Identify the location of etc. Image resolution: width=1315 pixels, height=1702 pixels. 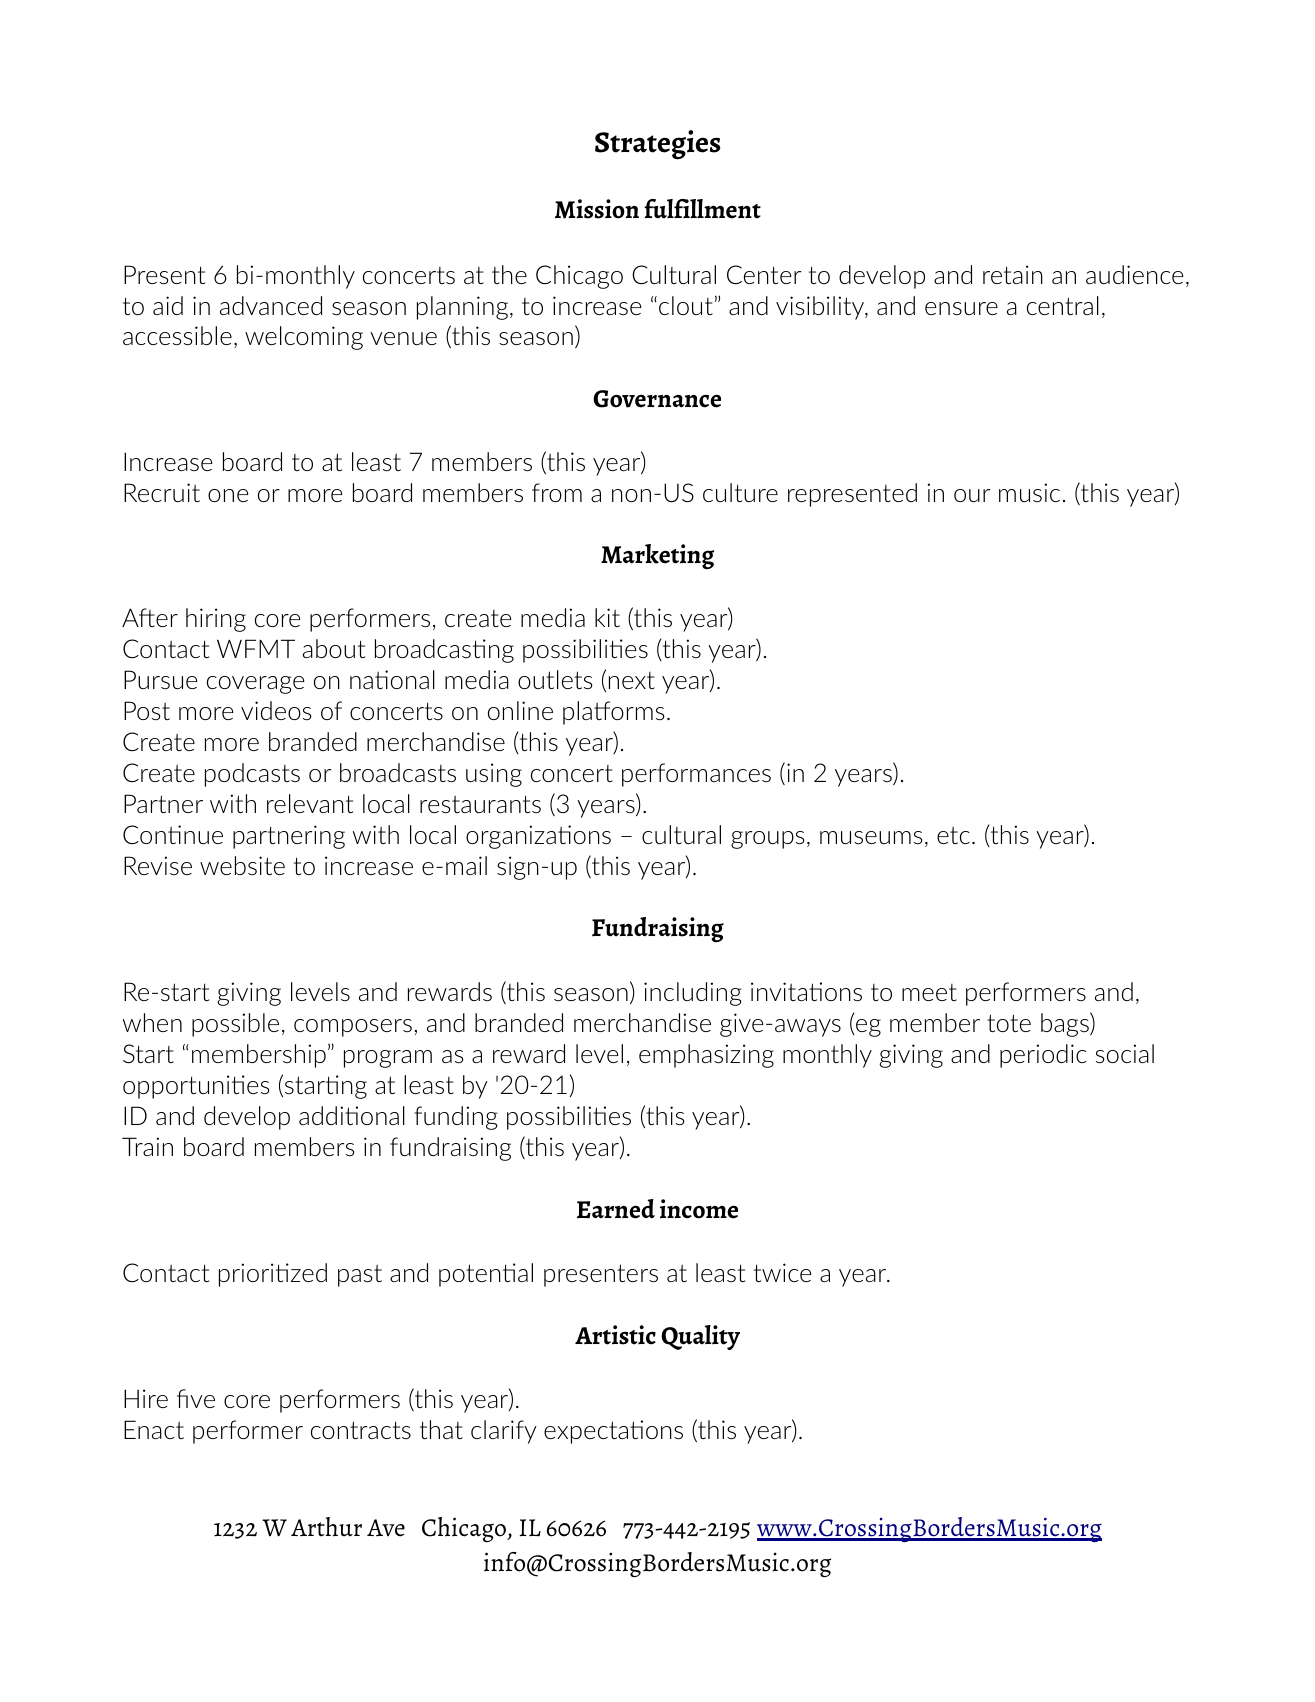
(953, 835).
